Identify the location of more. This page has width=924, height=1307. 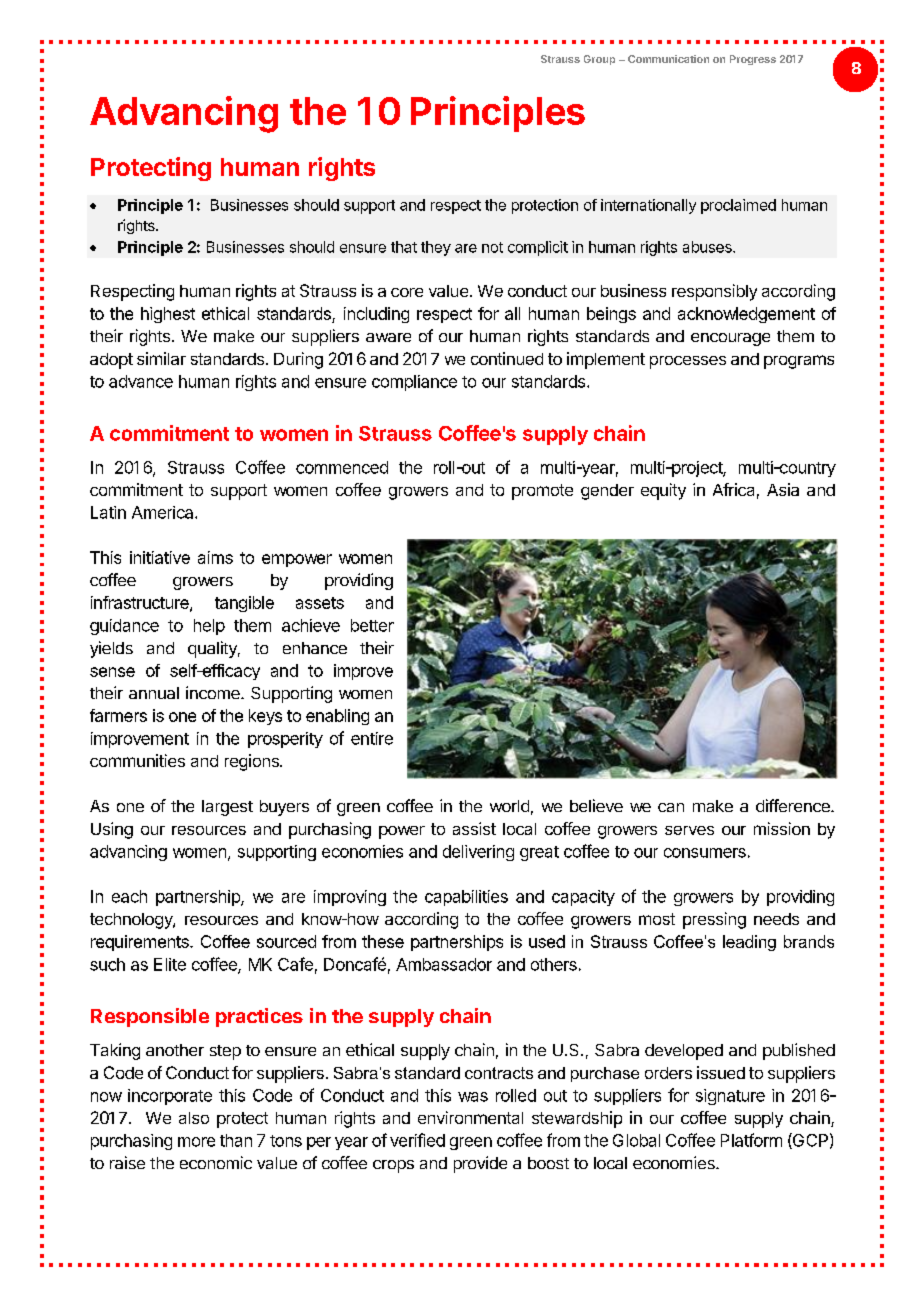
(196, 1142).
